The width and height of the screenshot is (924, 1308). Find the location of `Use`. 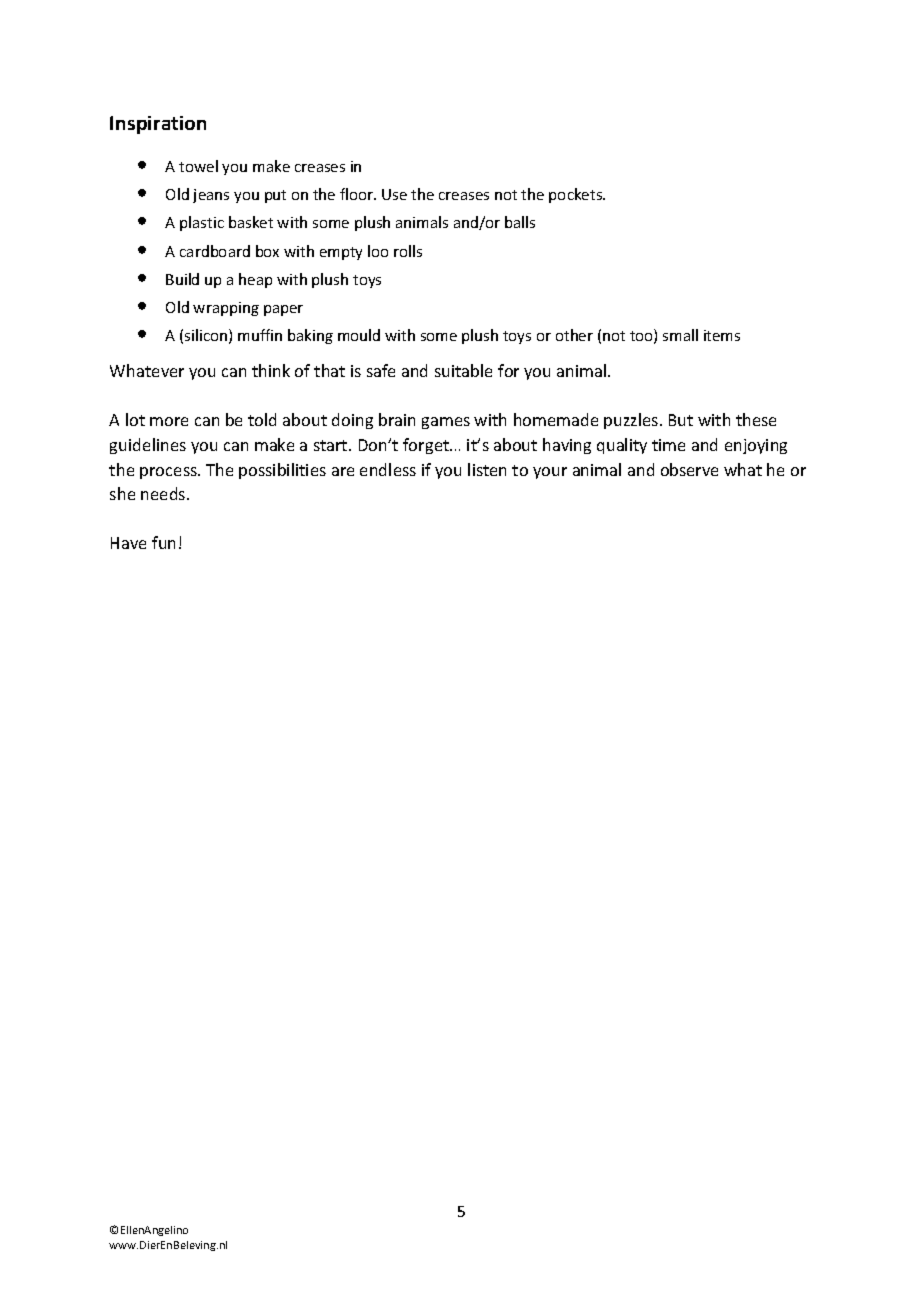

Use is located at coordinates (394, 194).
